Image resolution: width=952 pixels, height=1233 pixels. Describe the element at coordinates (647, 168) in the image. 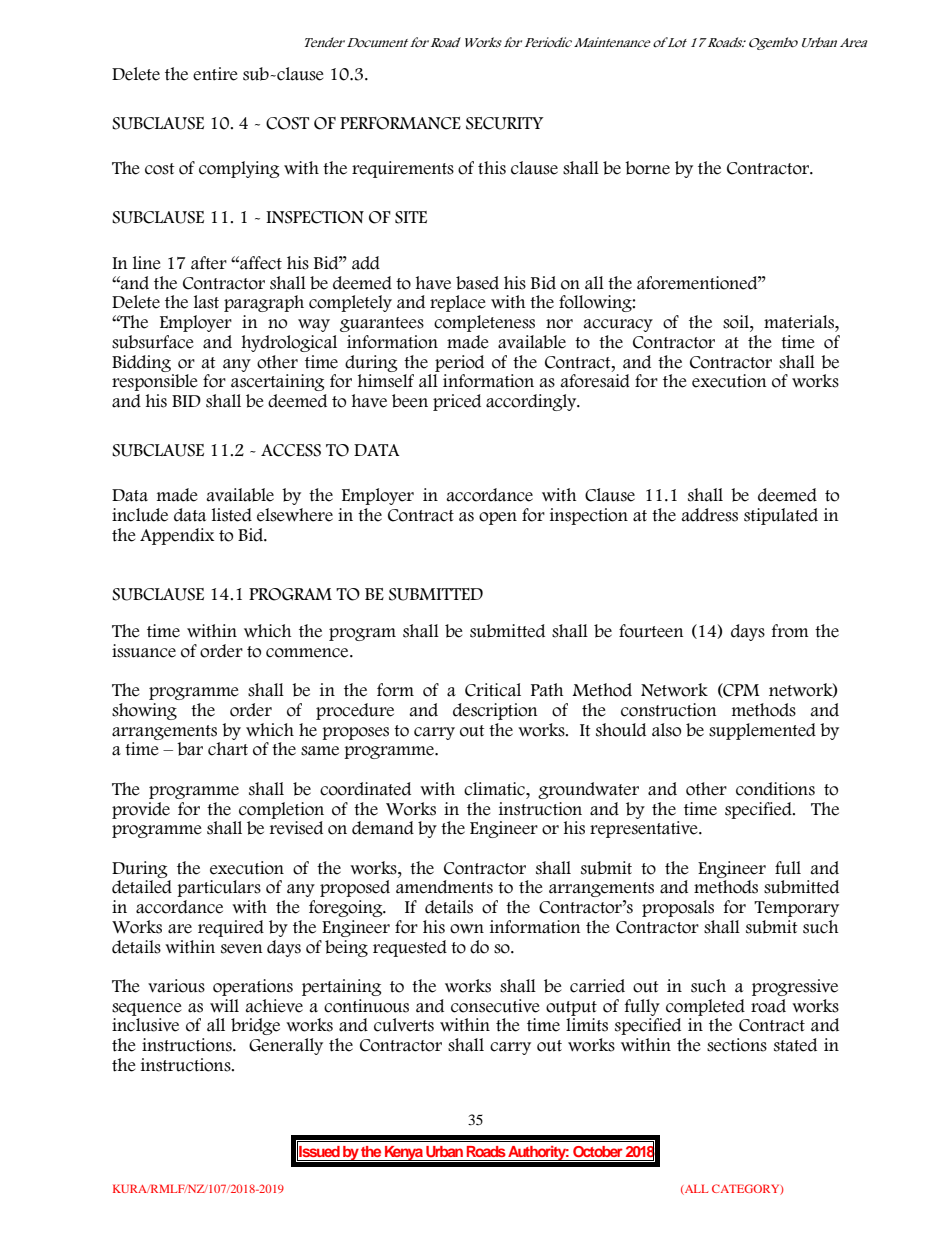

I see `borne` at that location.
